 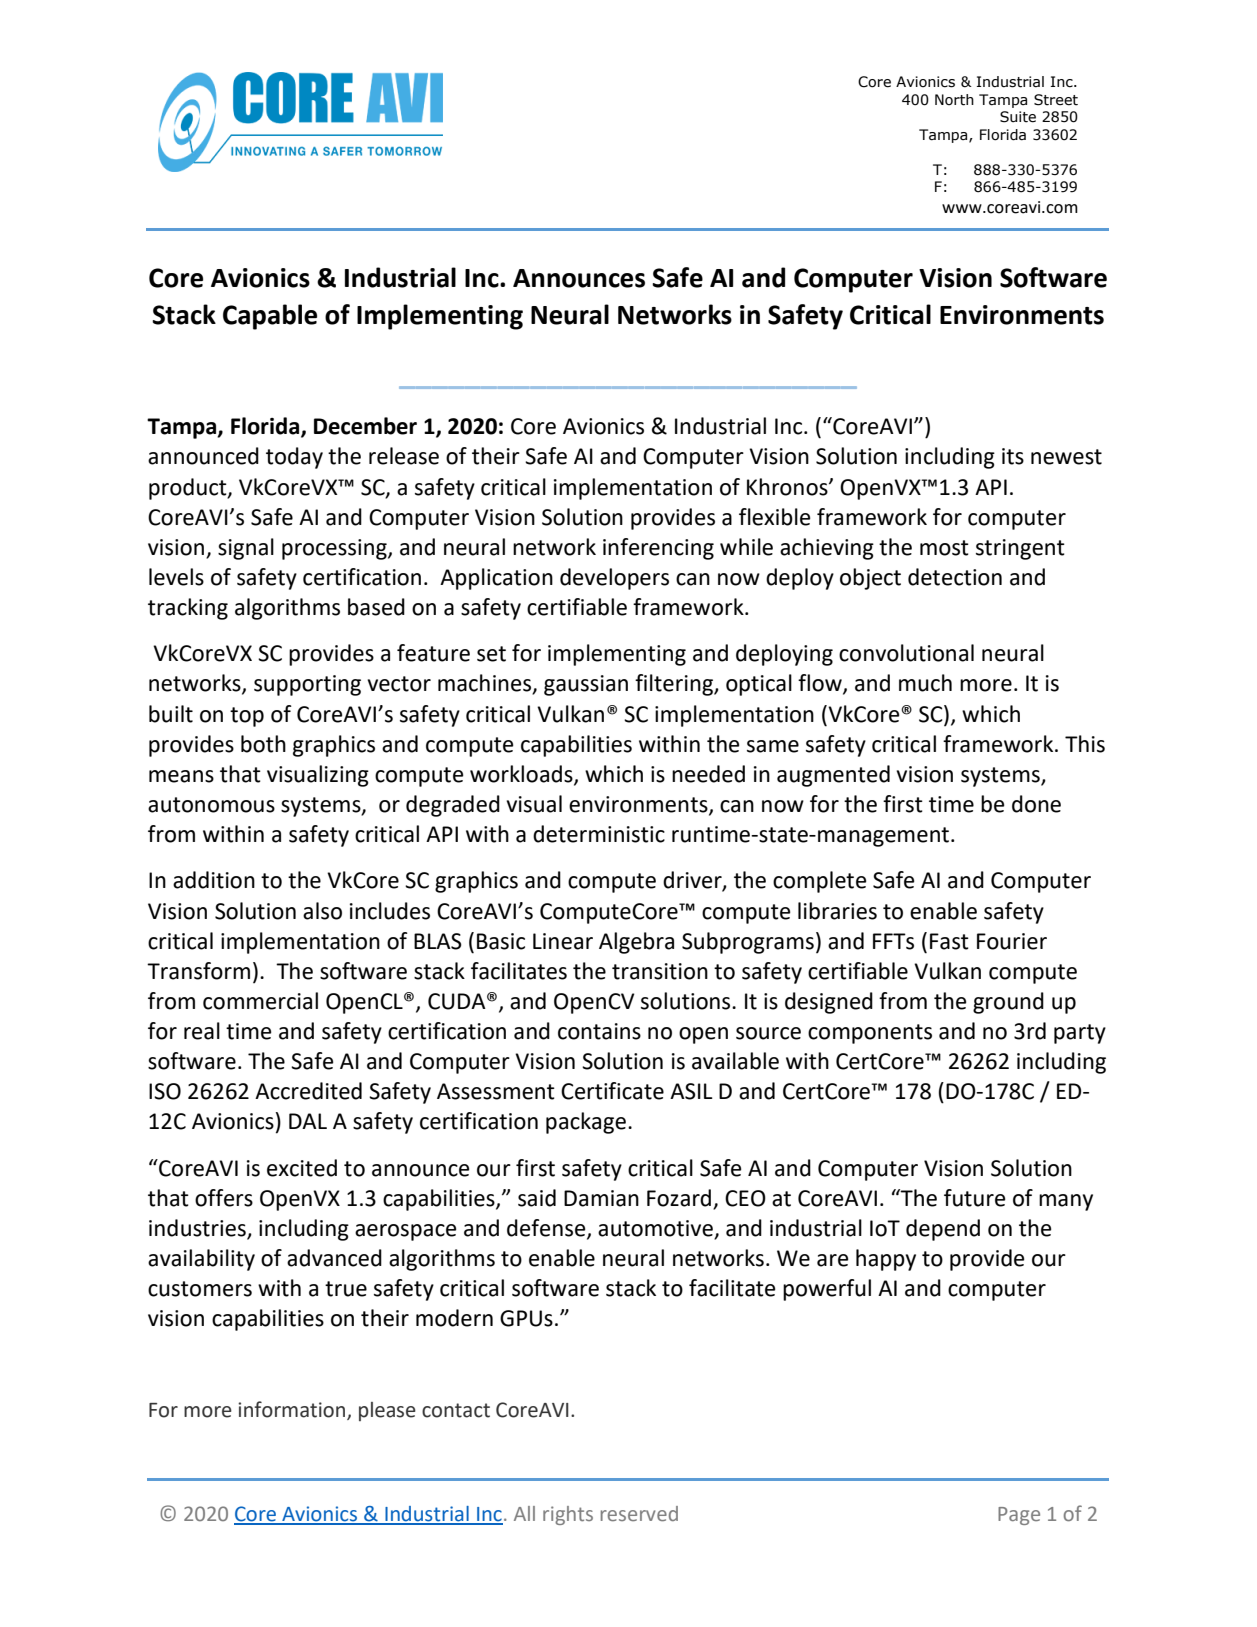 What do you see at coordinates (322, 911) in the page?
I see `also` at bounding box center [322, 911].
